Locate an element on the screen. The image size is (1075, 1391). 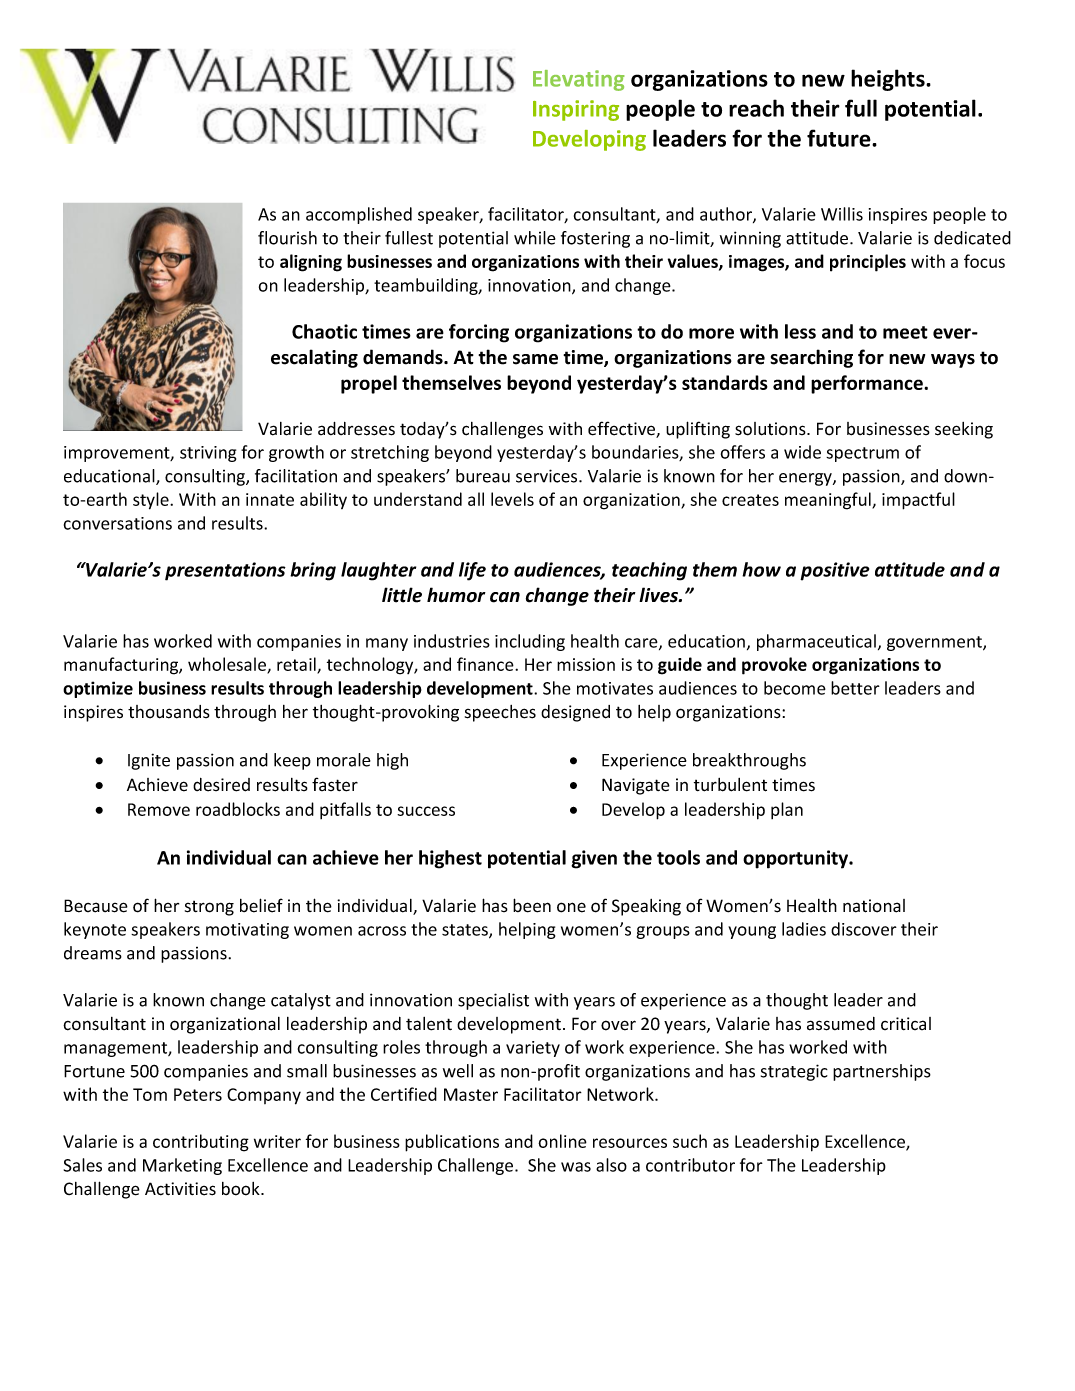
motivating is located at coordinates (247, 931).
